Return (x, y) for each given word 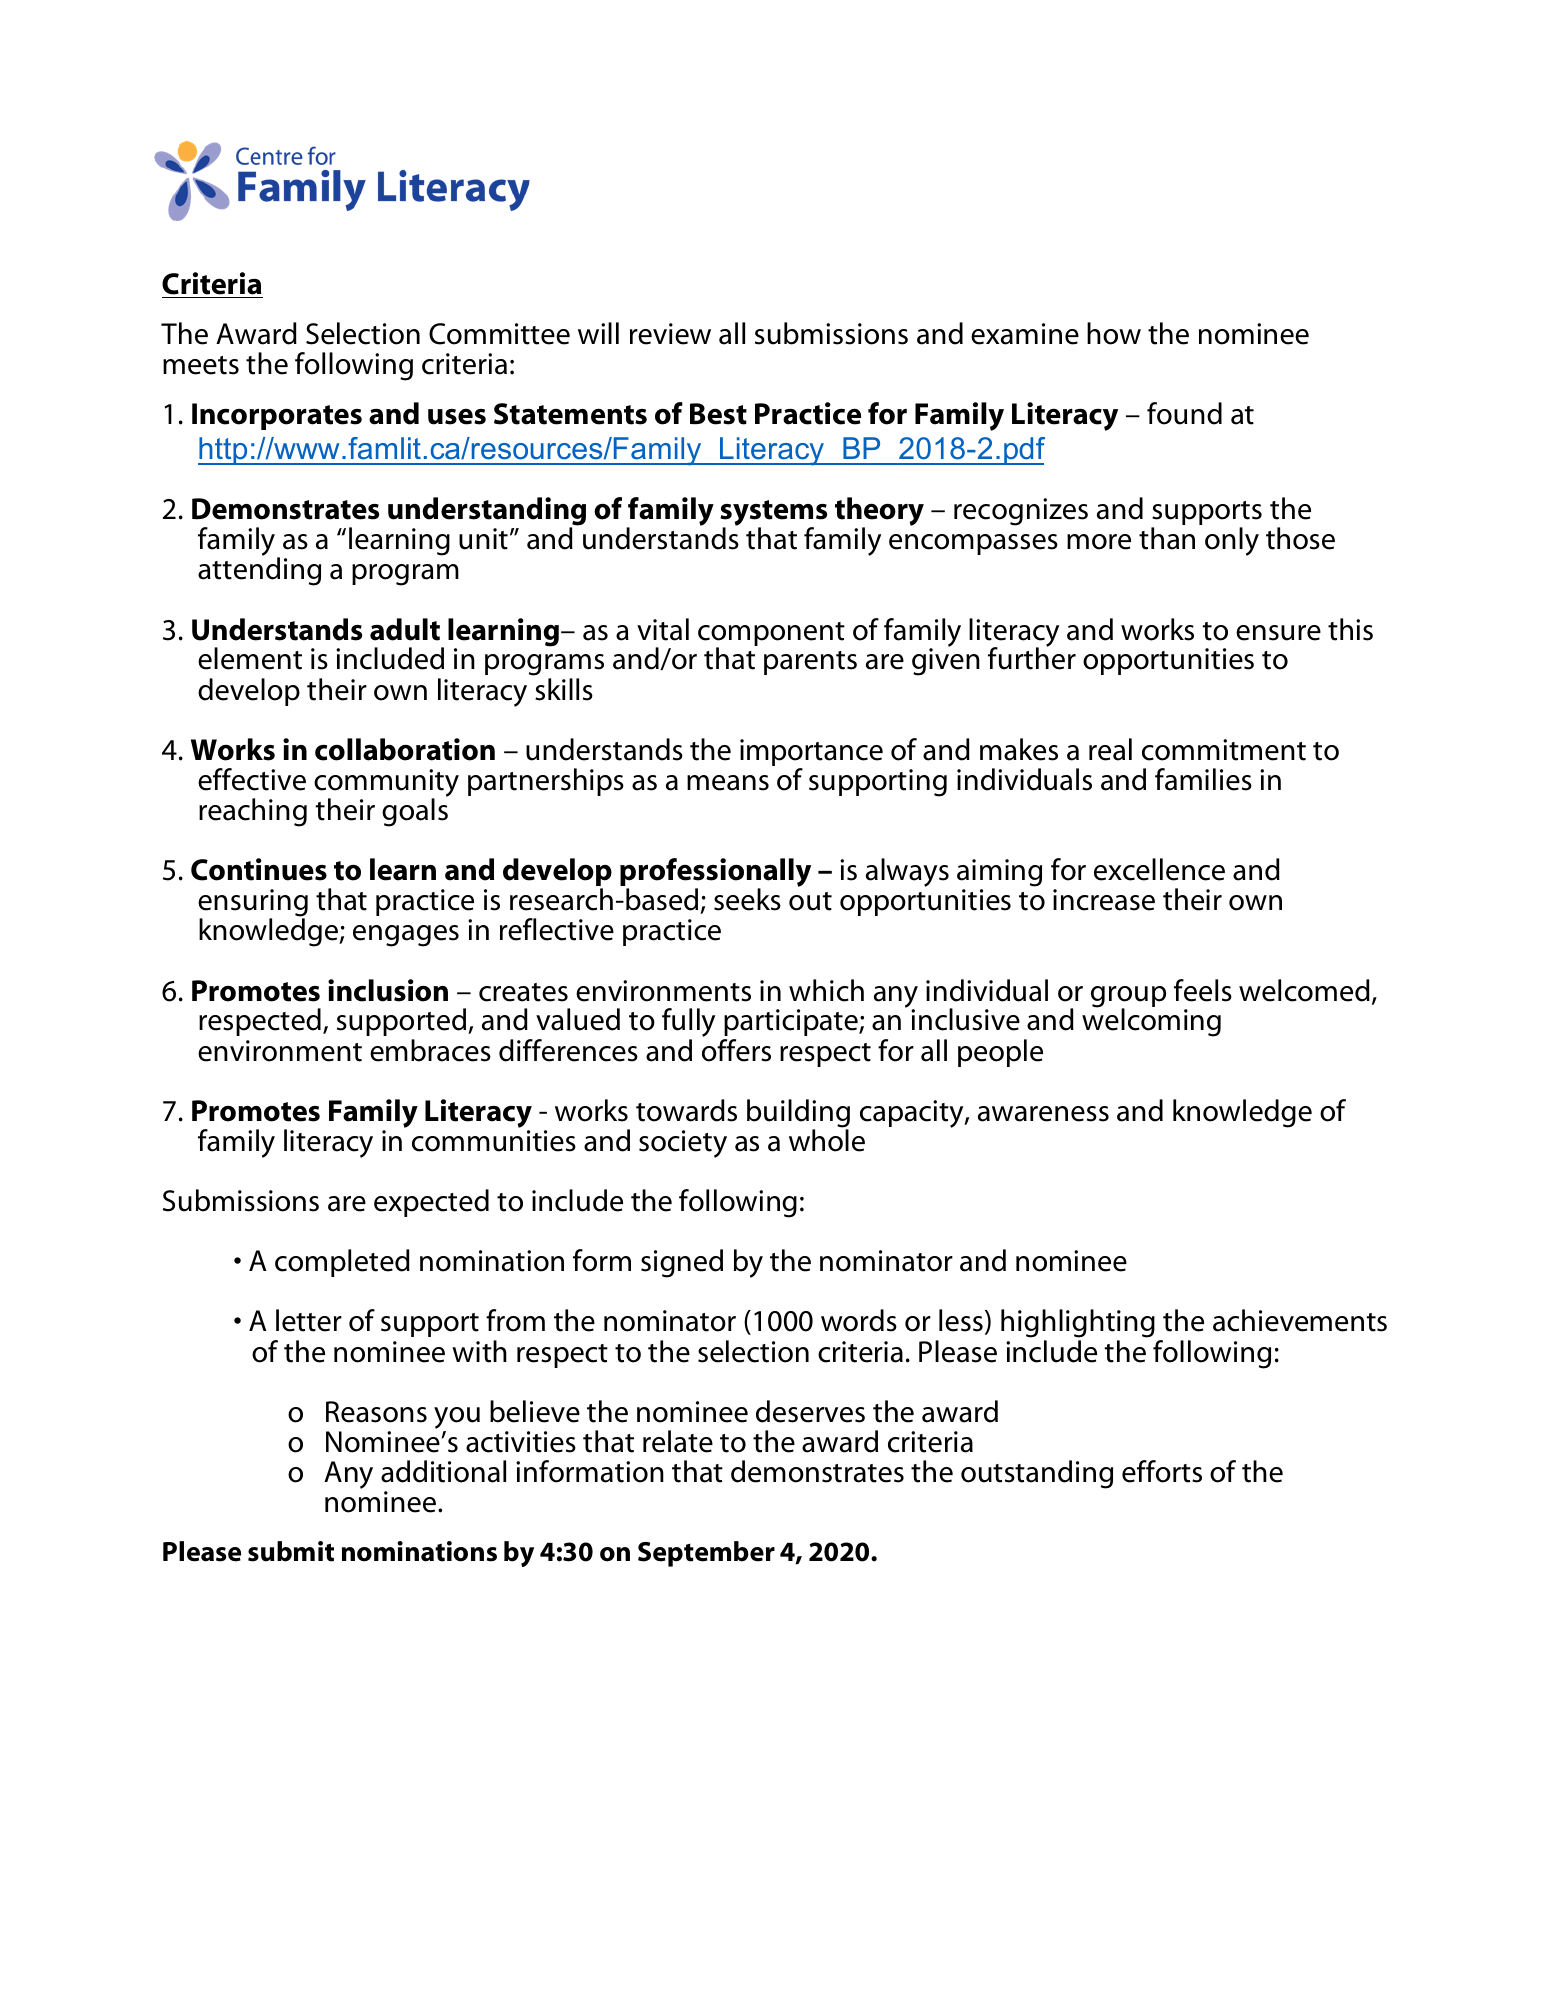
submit (291, 1551)
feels (1203, 990)
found (1184, 413)
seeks (747, 899)
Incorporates (277, 416)
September (706, 1554)
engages (406, 936)
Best (718, 414)
